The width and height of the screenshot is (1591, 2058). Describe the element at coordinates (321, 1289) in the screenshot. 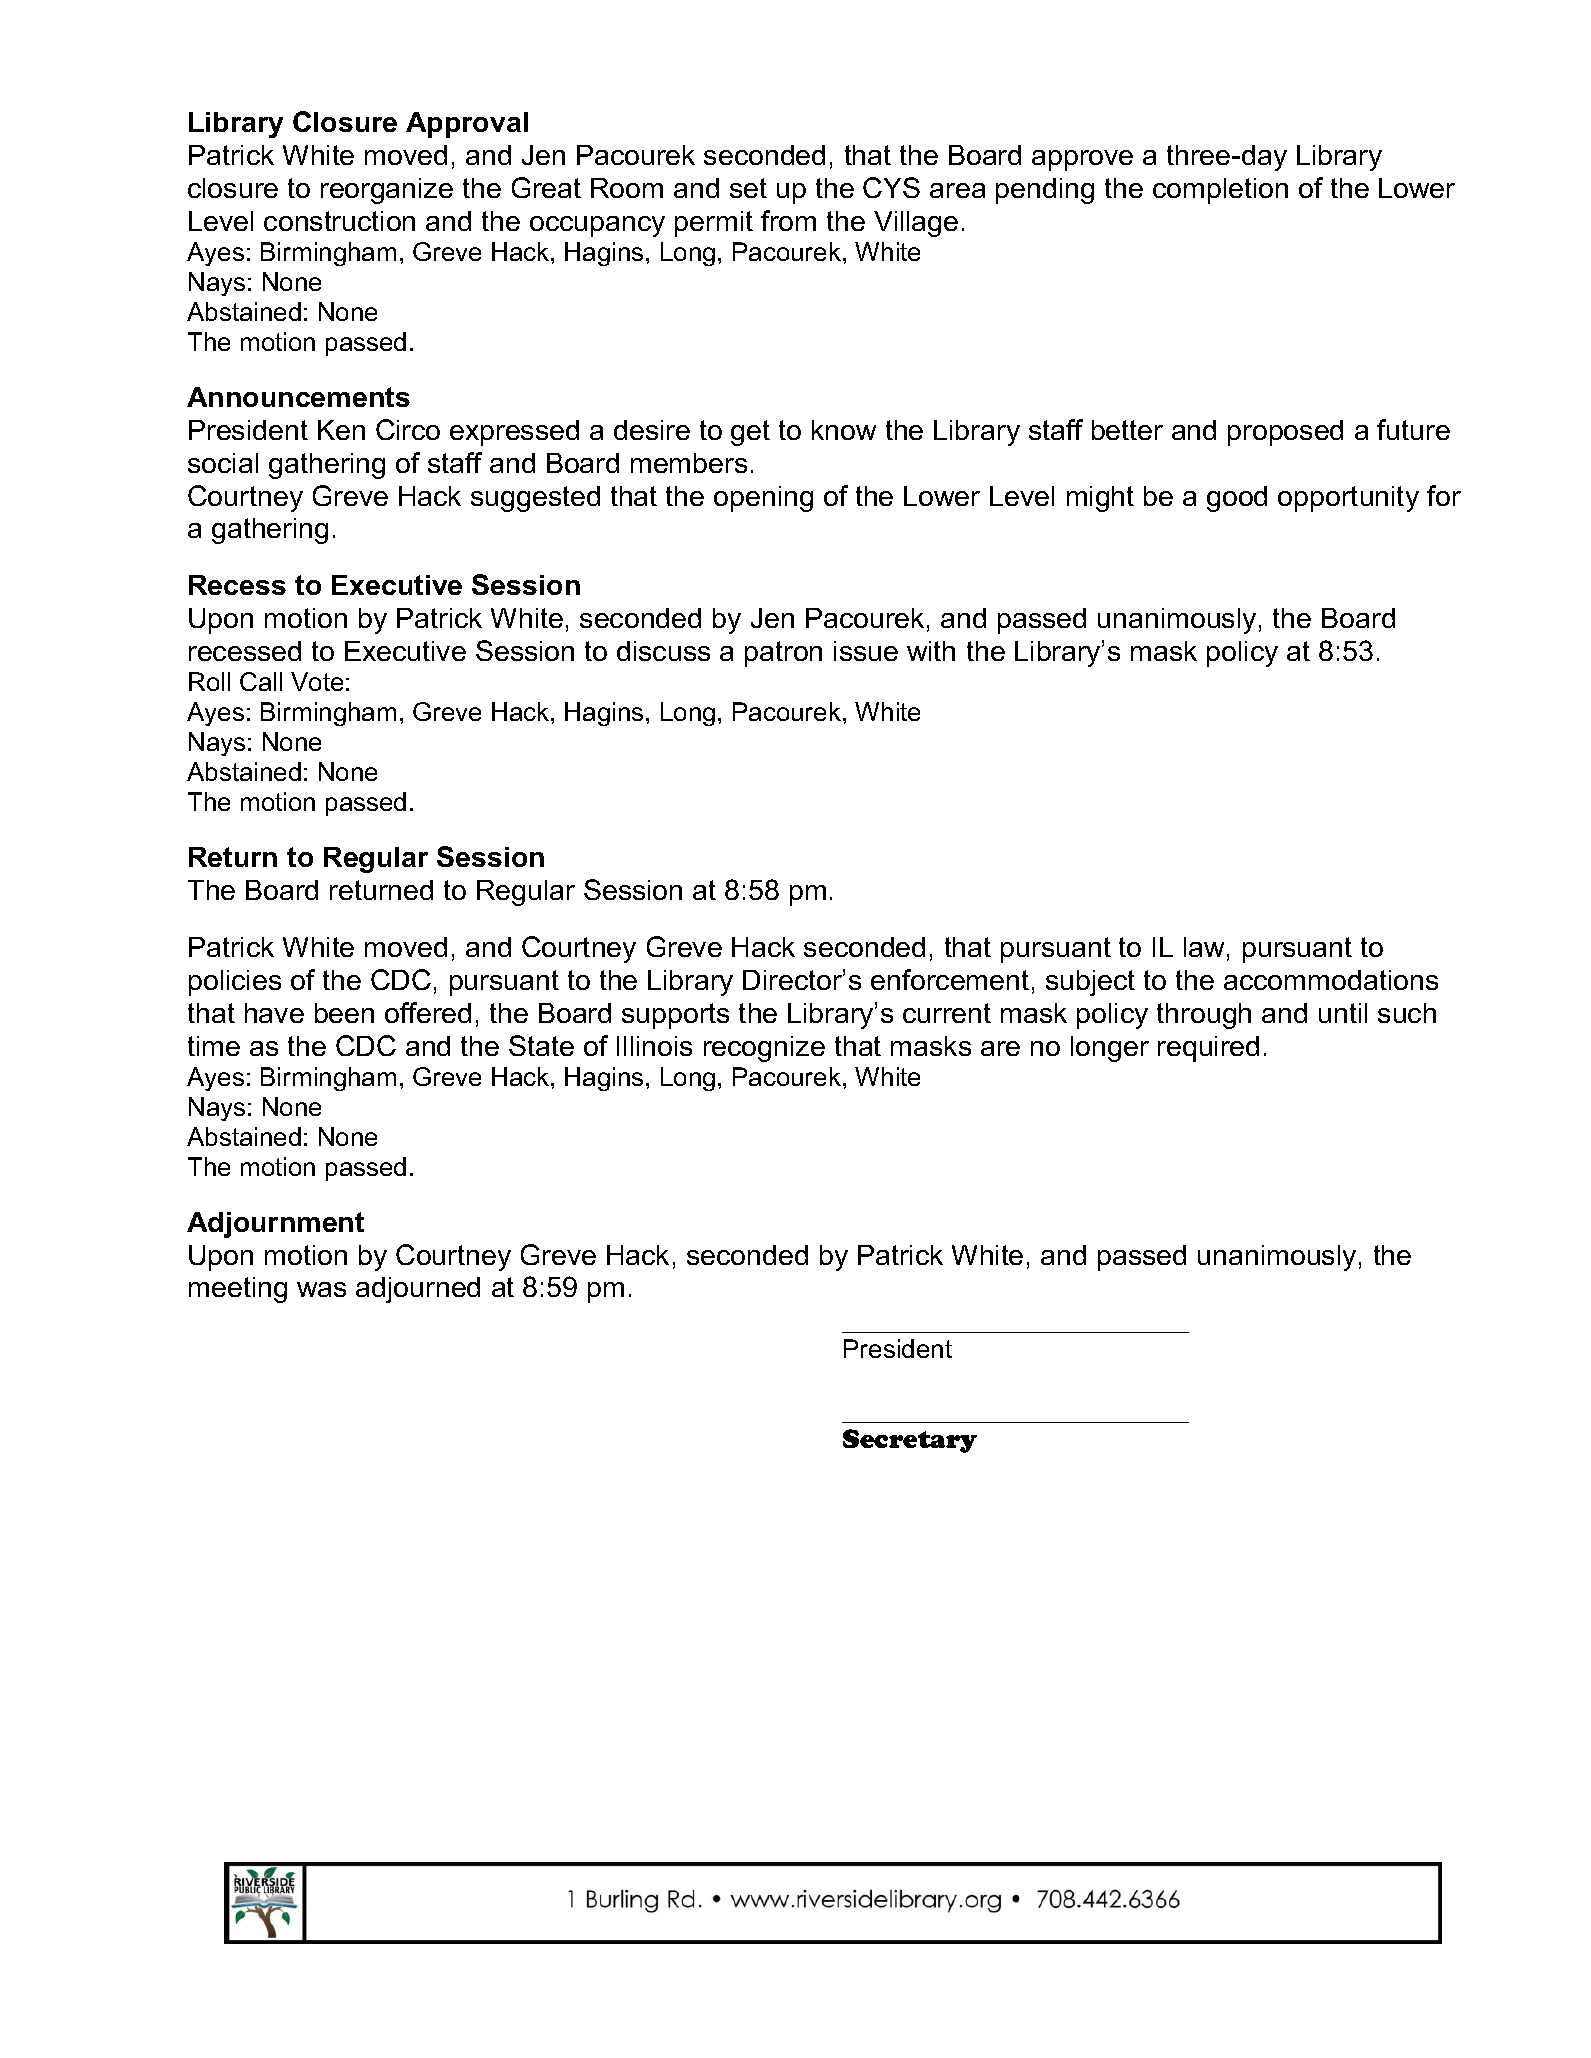

I see `was` at that location.
